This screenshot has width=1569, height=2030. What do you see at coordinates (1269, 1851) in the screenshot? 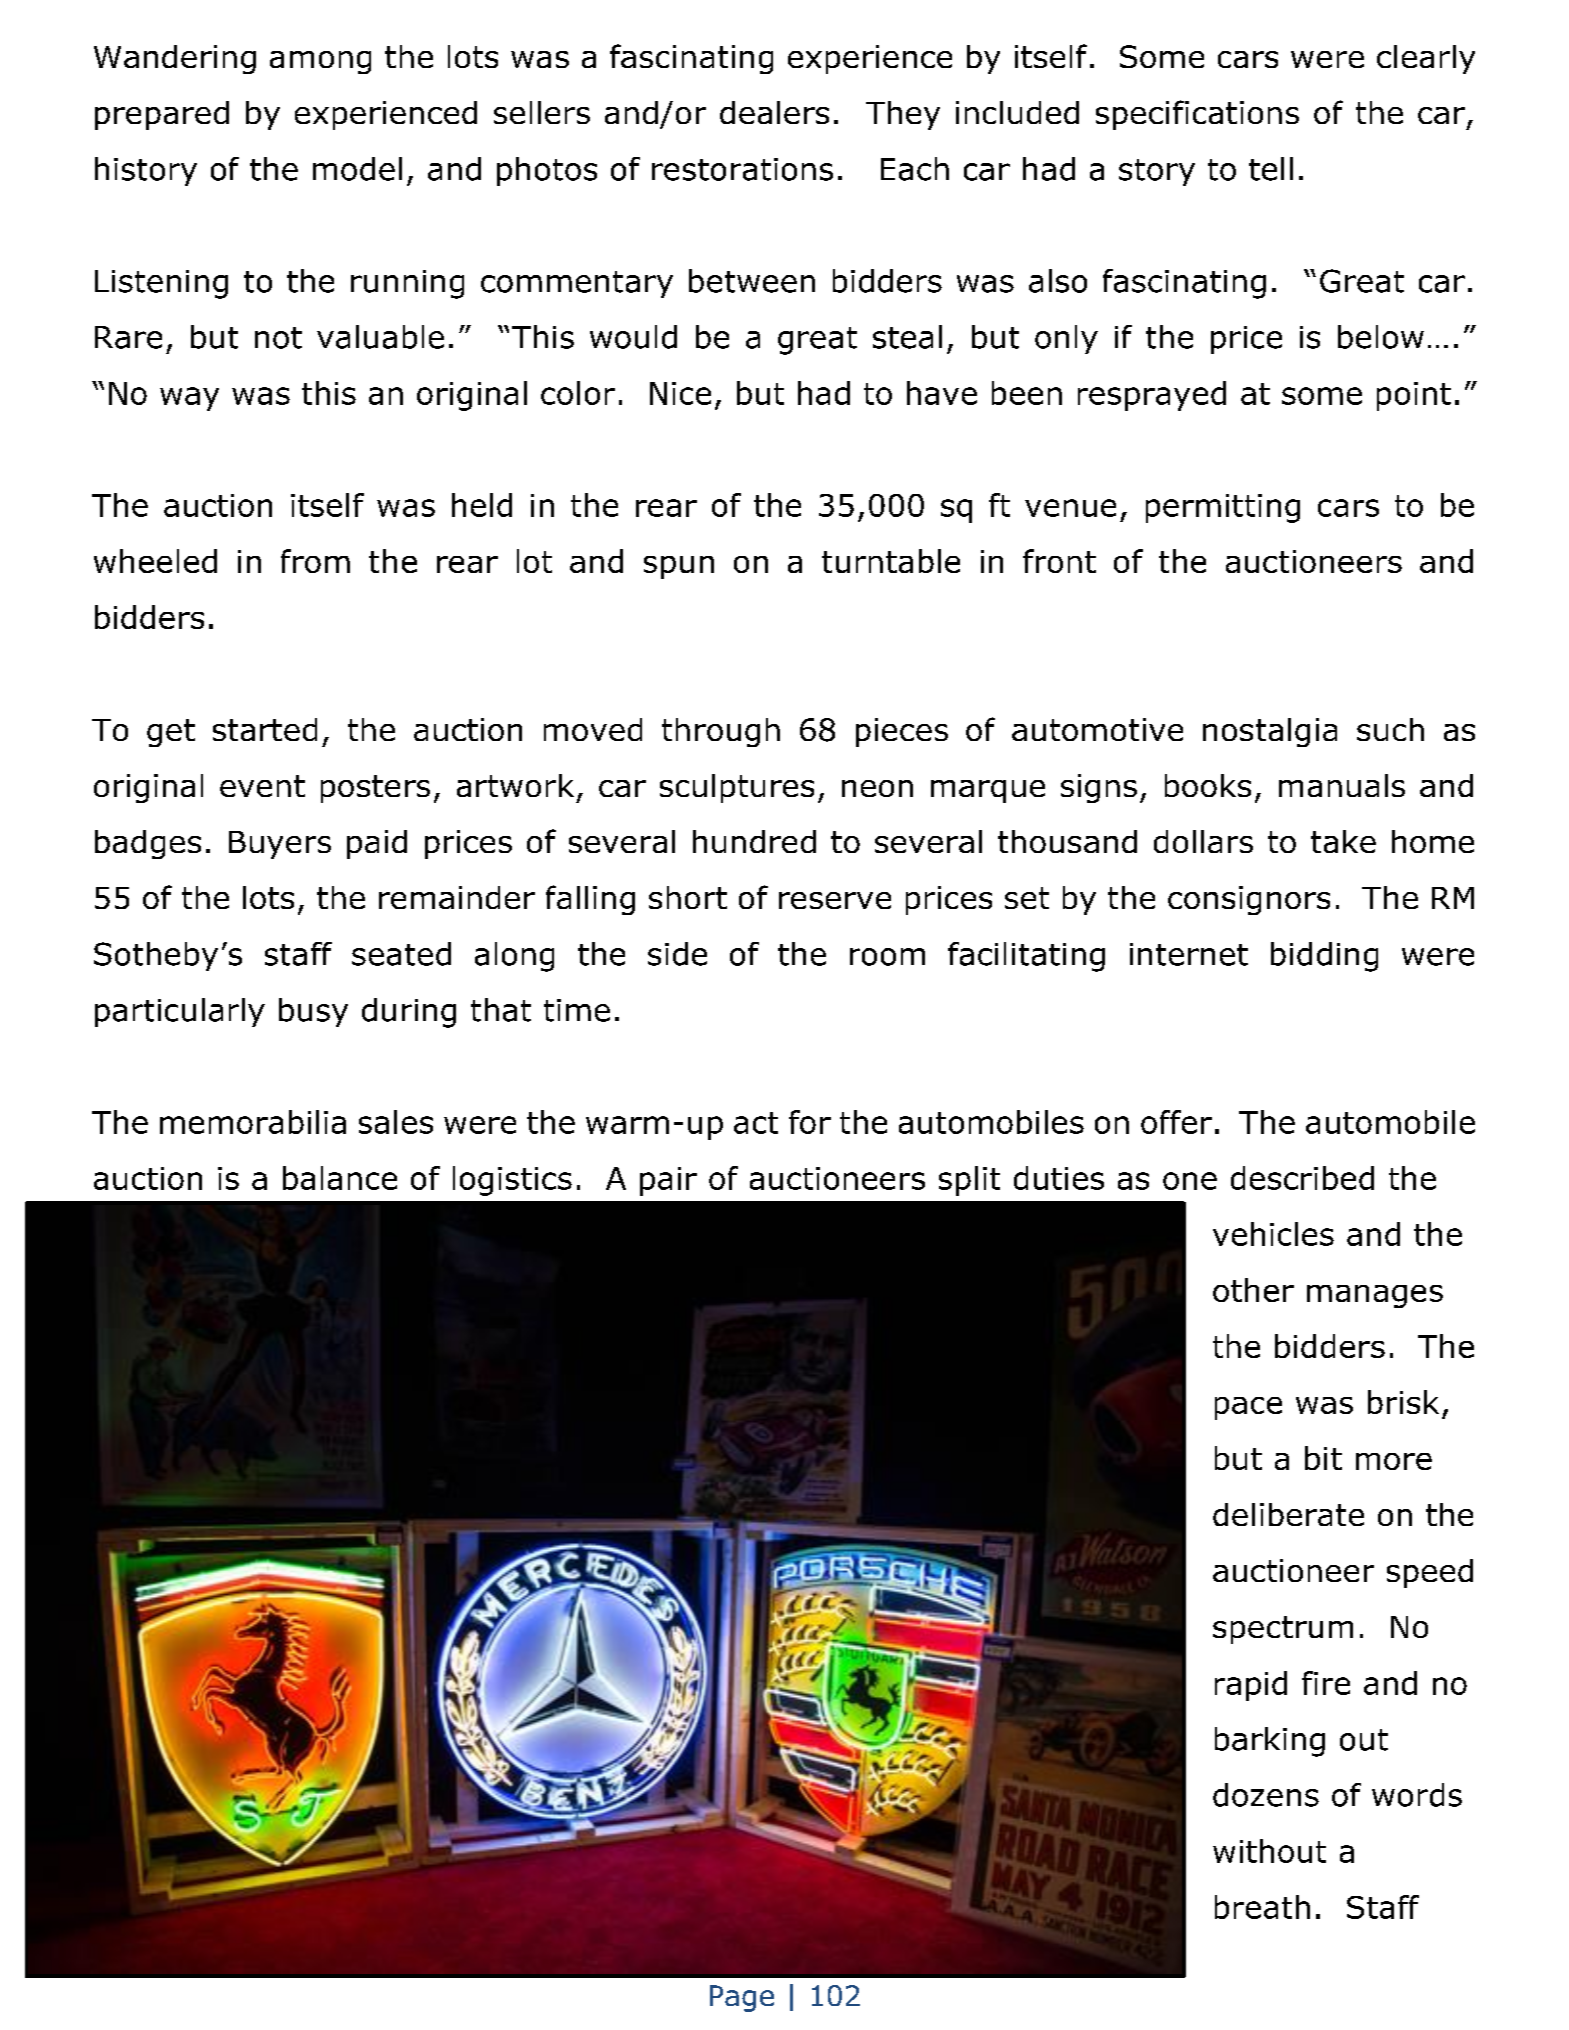
I see `without` at bounding box center [1269, 1851].
